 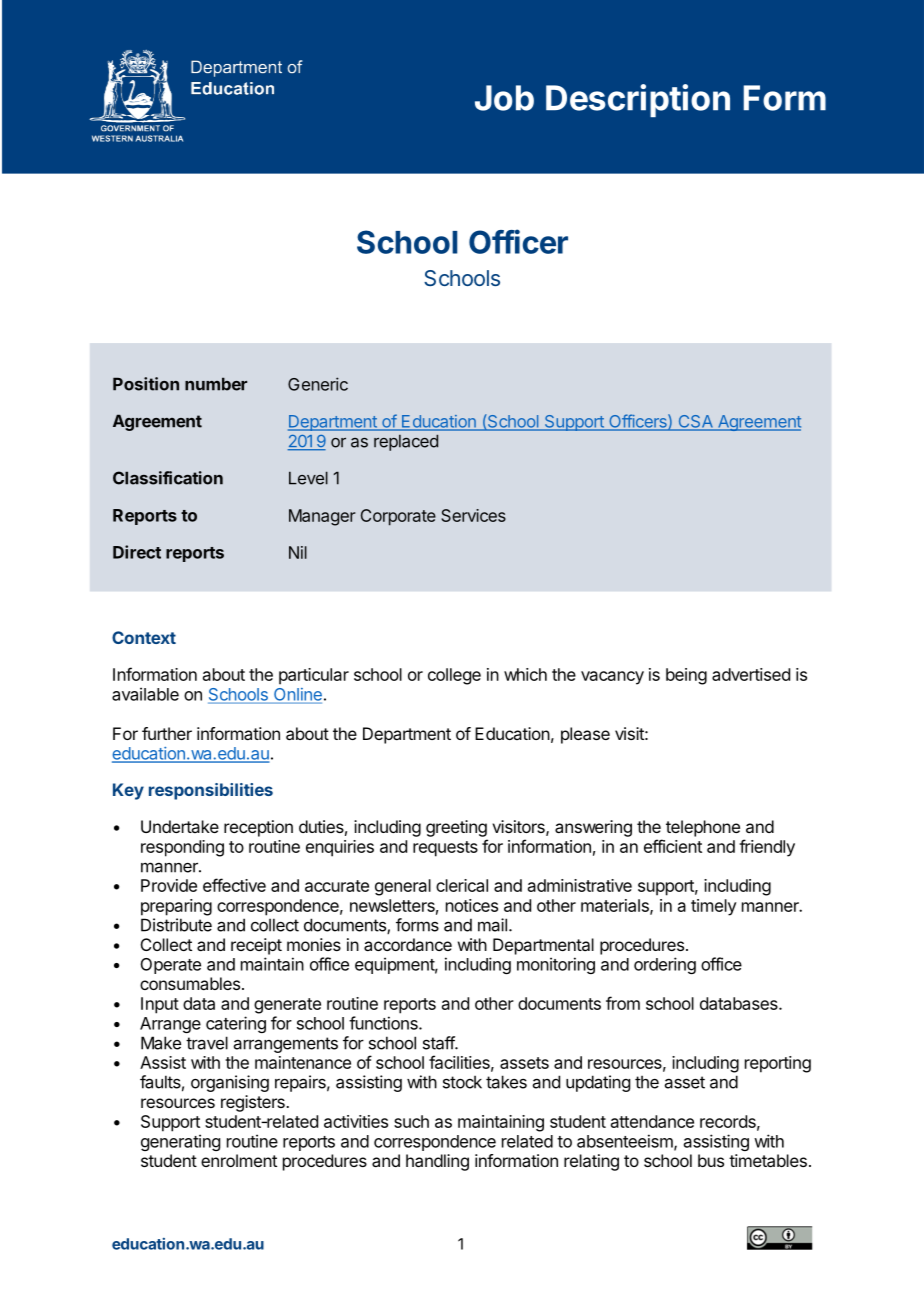 What do you see at coordinates (638, 100) in the screenshot?
I see `Description` at bounding box center [638, 100].
